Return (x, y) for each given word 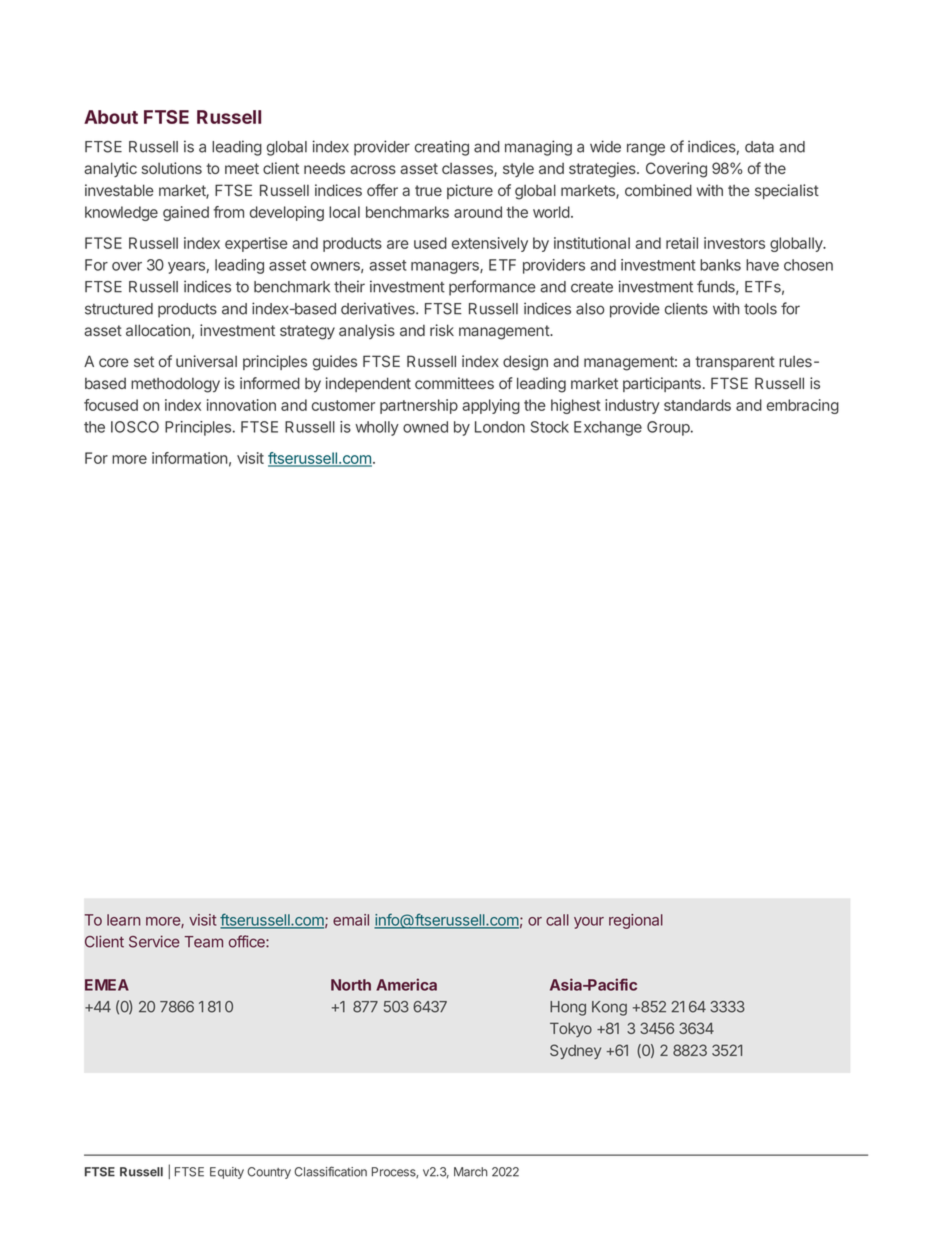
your (589, 923)
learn (123, 920)
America (406, 984)
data (759, 147)
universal (206, 361)
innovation (241, 405)
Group (668, 428)
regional (636, 921)
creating (442, 148)
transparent (735, 363)
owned (425, 427)
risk (442, 330)
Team (204, 942)
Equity (227, 1173)
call (557, 920)
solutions (172, 168)
